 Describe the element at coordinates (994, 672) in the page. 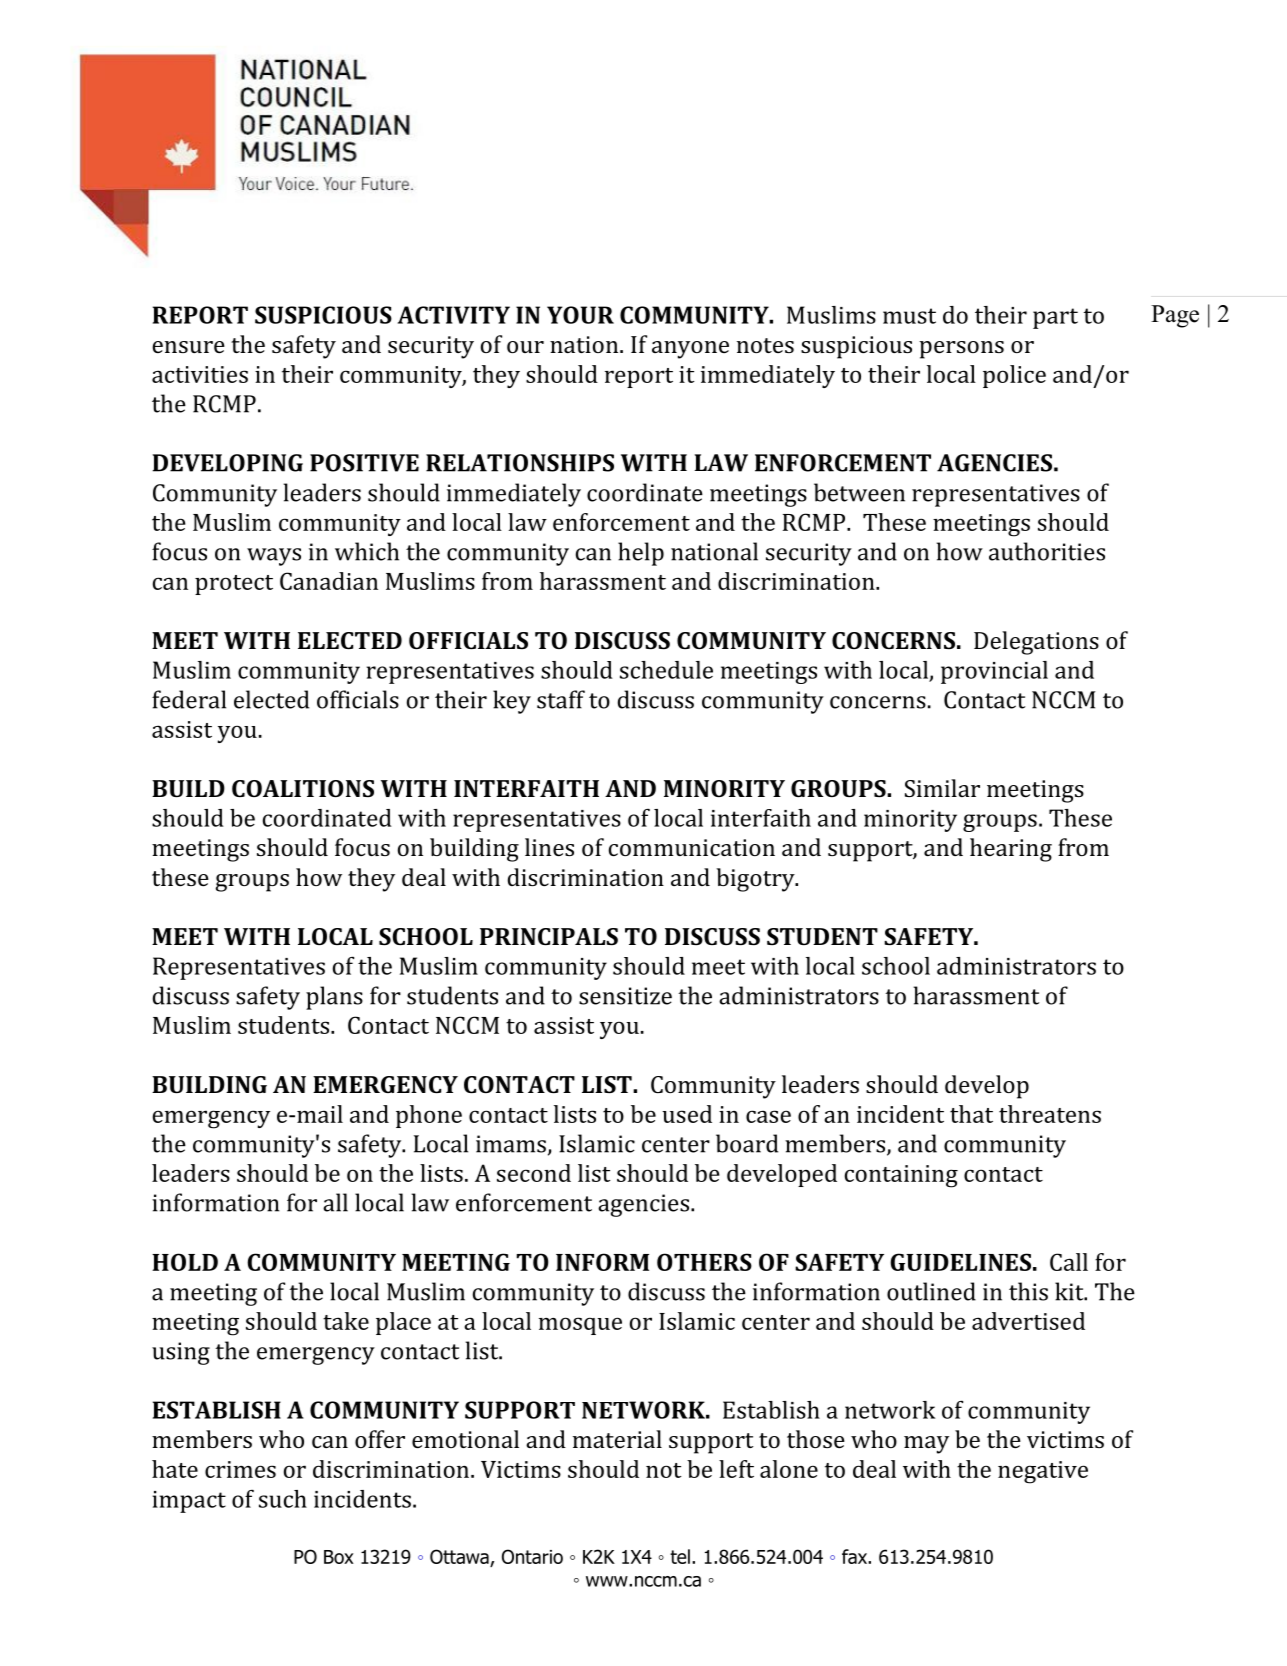

I see `provincial` at that location.
